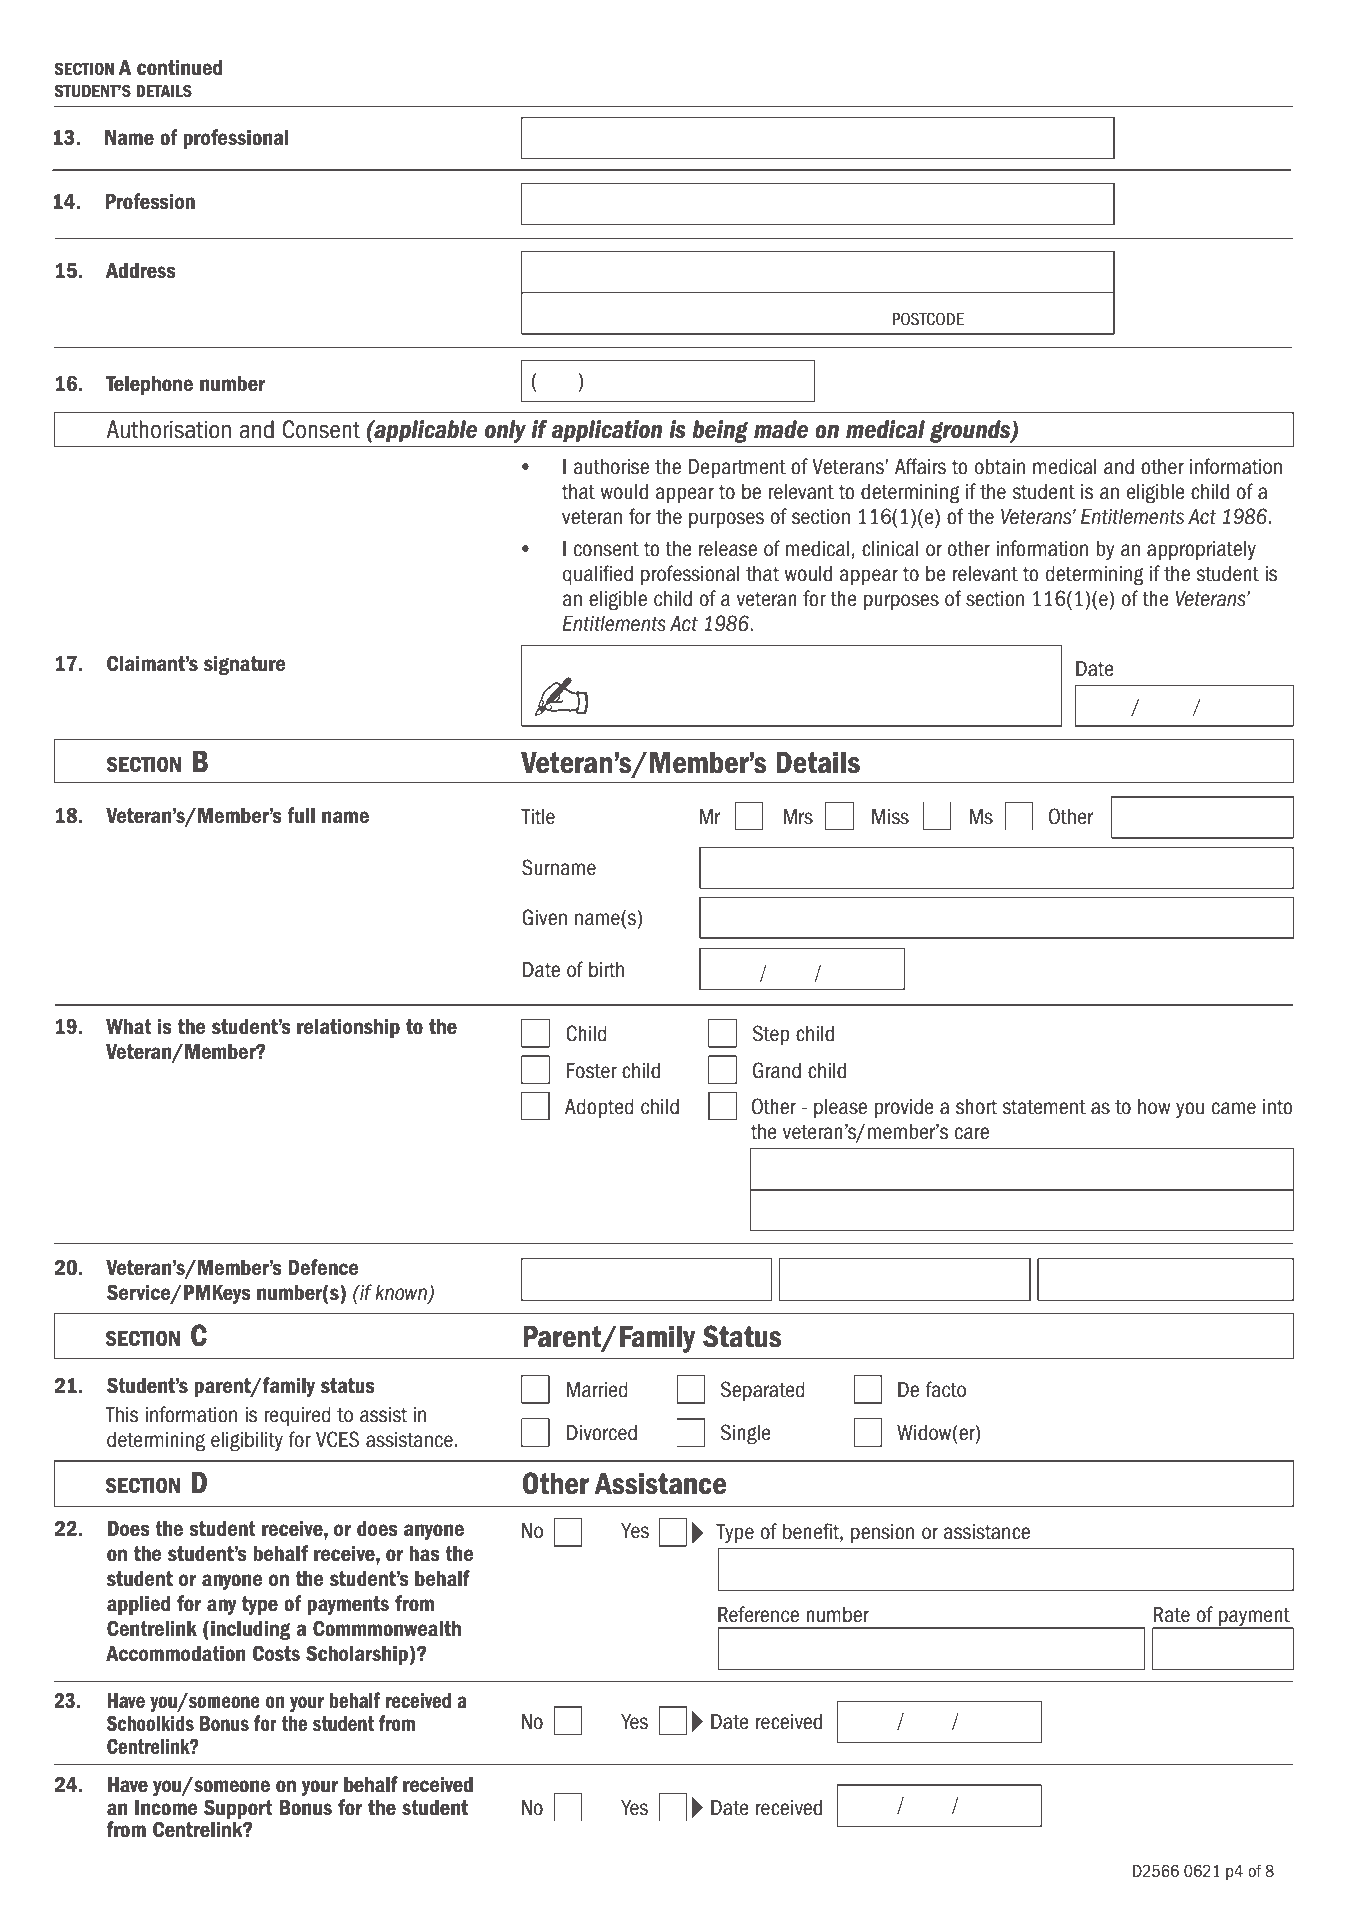  I want to click on POSTCODE, so click(928, 319).
